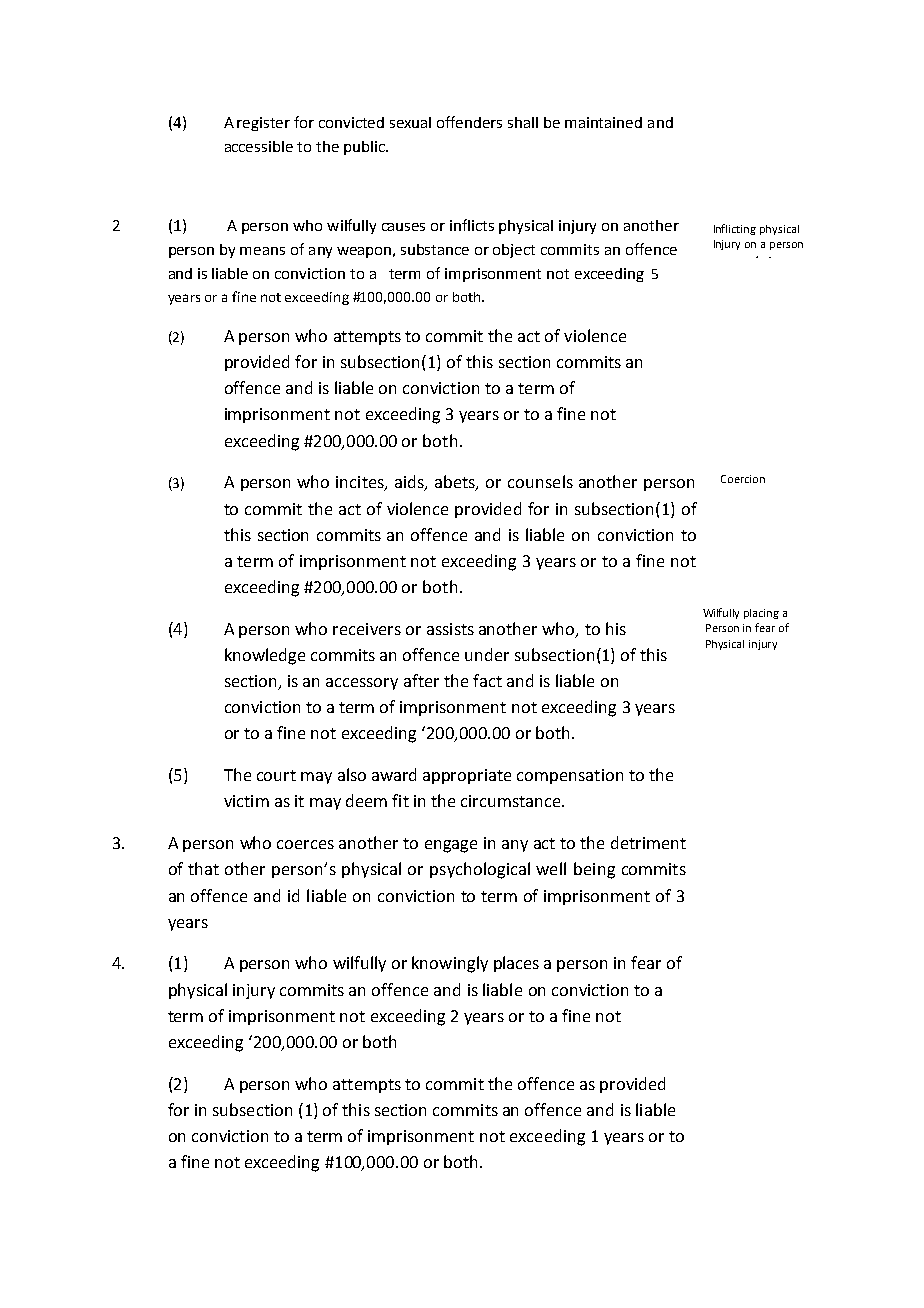 Image resolution: width=924 pixels, height=1308 pixels. I want to click on incites, so click(361, 483).
